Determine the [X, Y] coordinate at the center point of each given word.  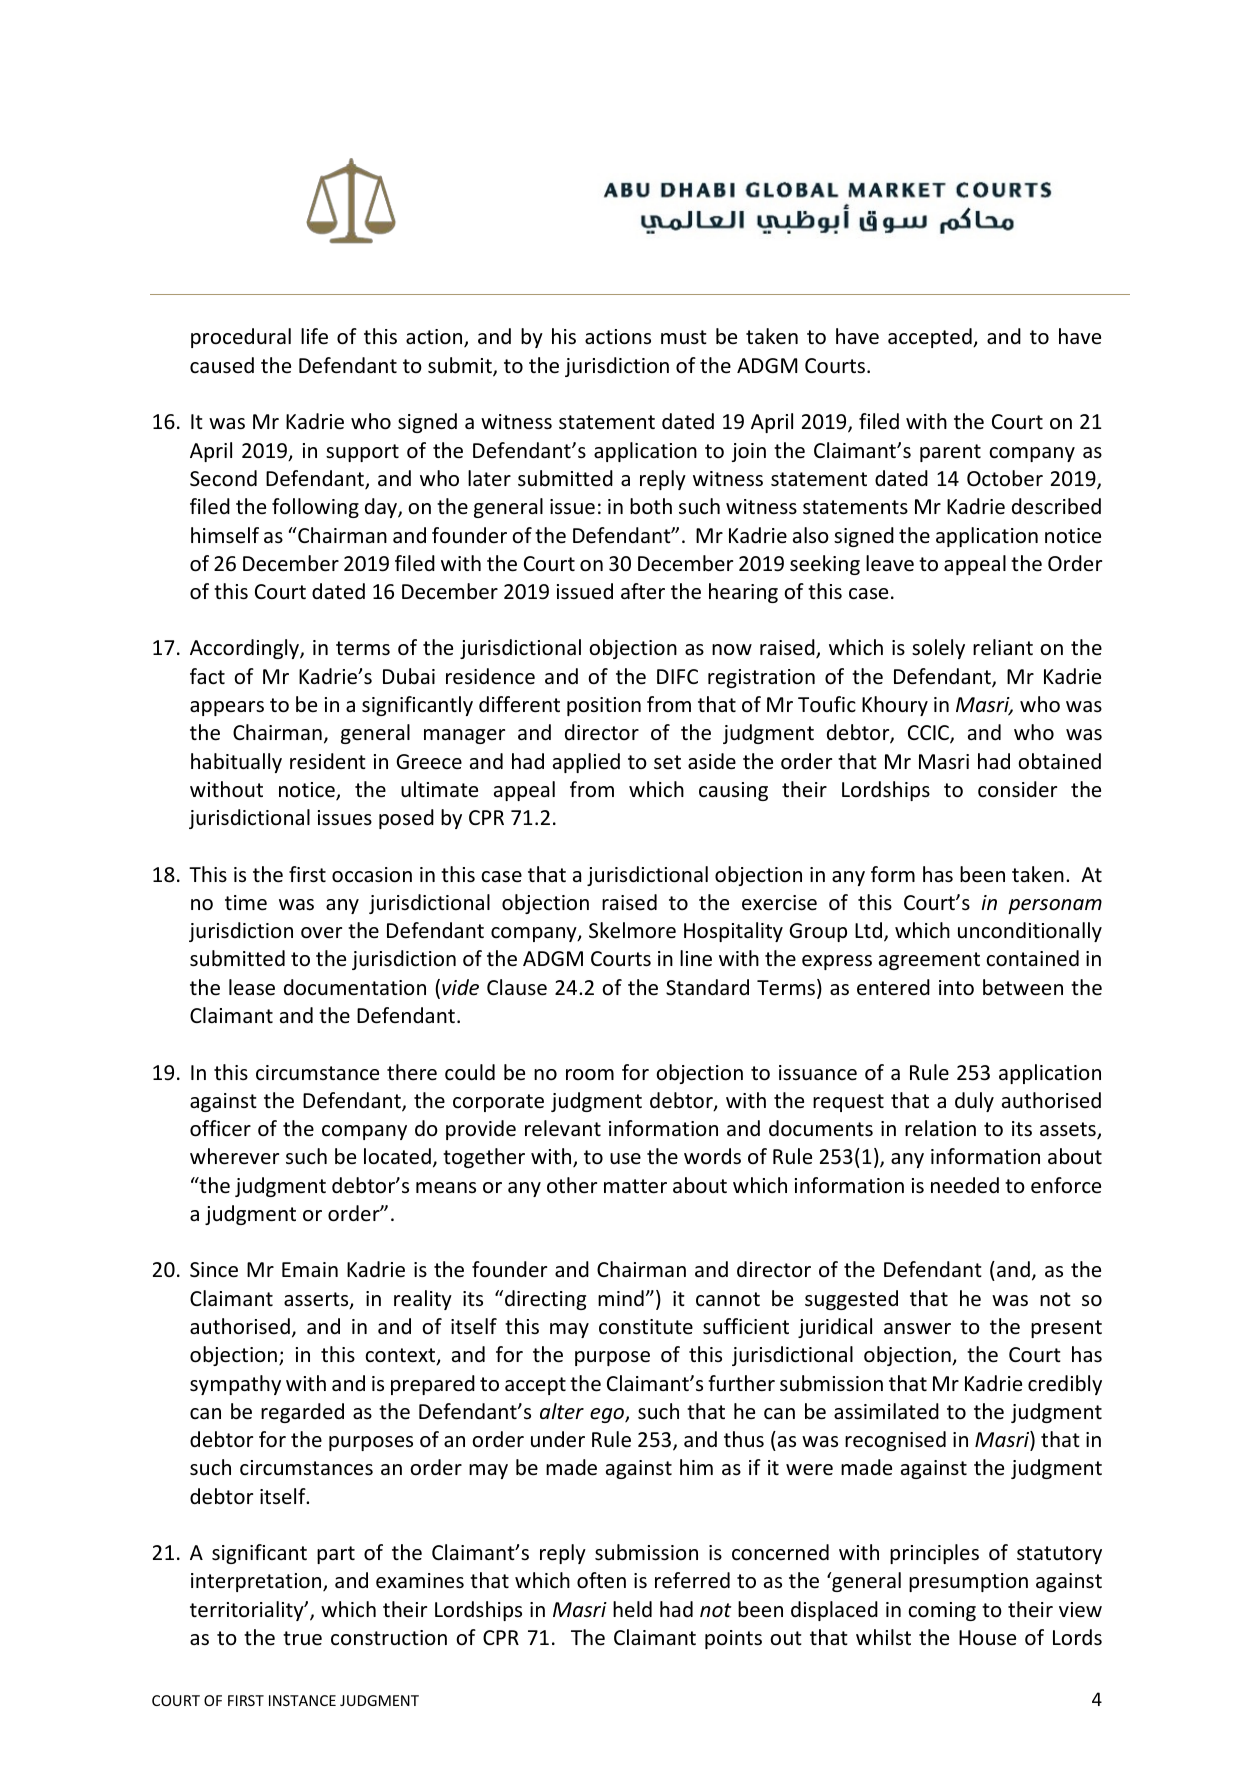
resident [328, 761]
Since [214, 1270]
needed [965, 1185]
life [314, 336]
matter [635, 1186]
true [302, 1638]
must [684, 337]
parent [950, 453]
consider [1017, 789]
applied [586, 763]
